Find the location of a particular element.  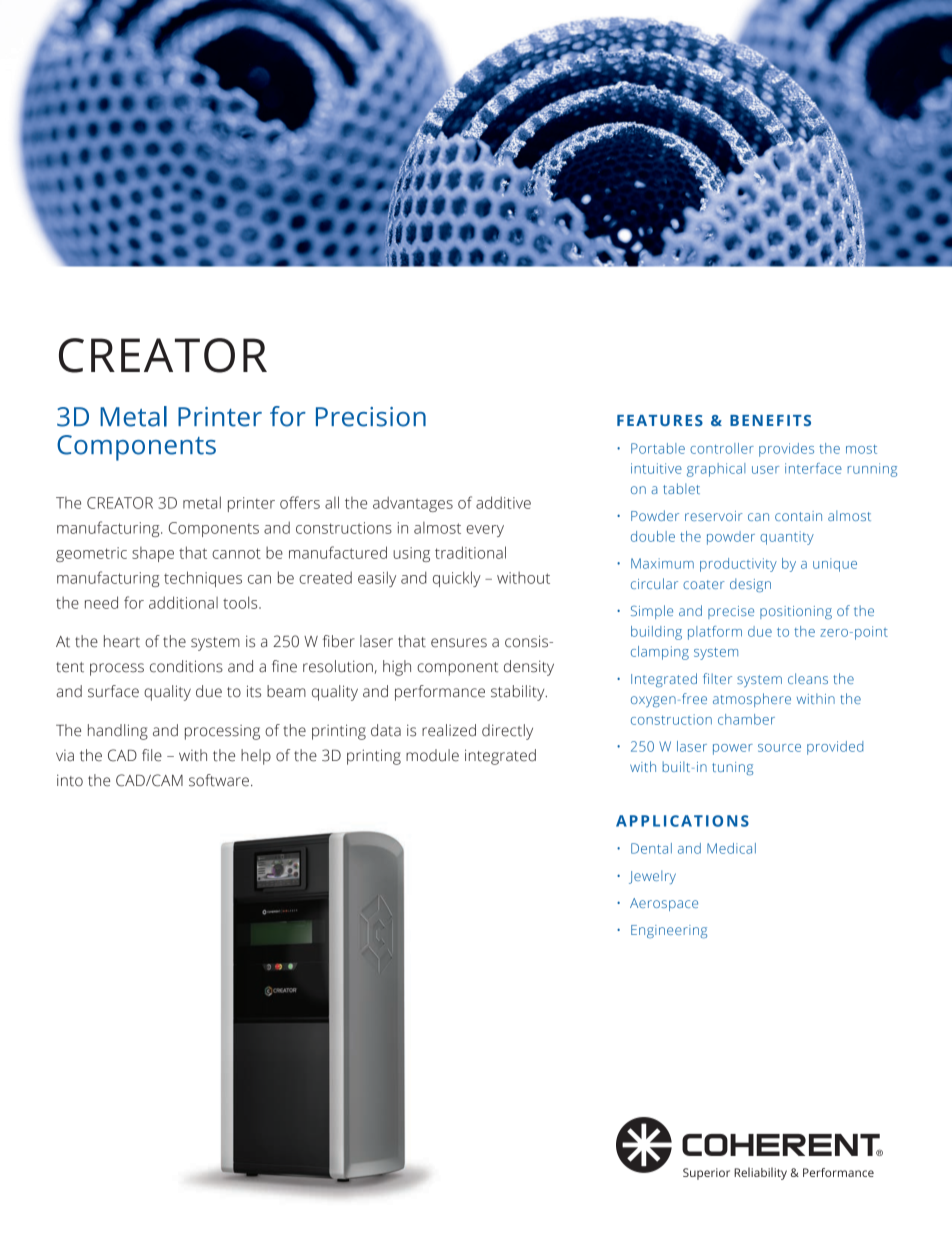

FEATURES is located at coordinates (660, 420).
